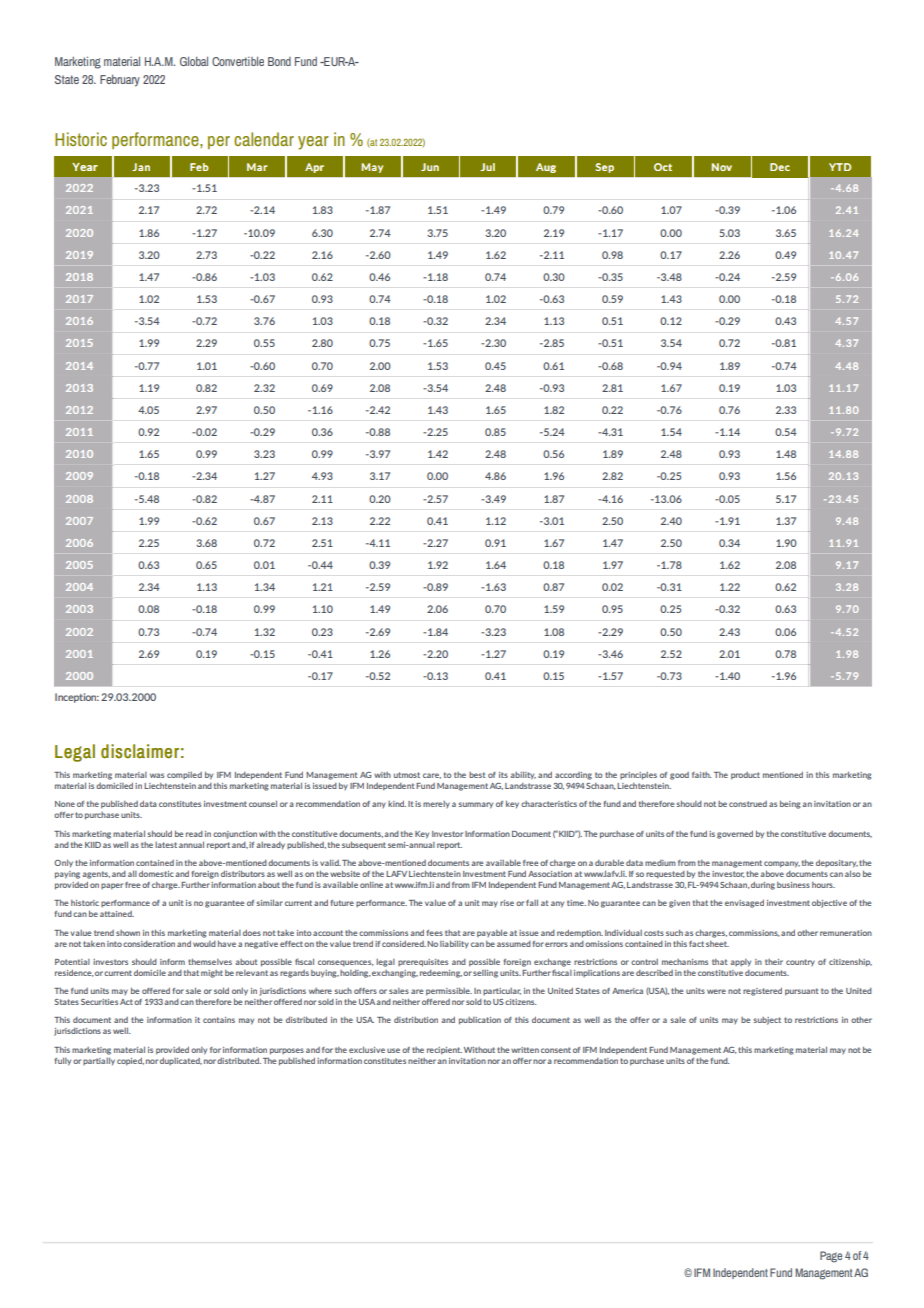  I want to click on Jan, so click(141, 167).
